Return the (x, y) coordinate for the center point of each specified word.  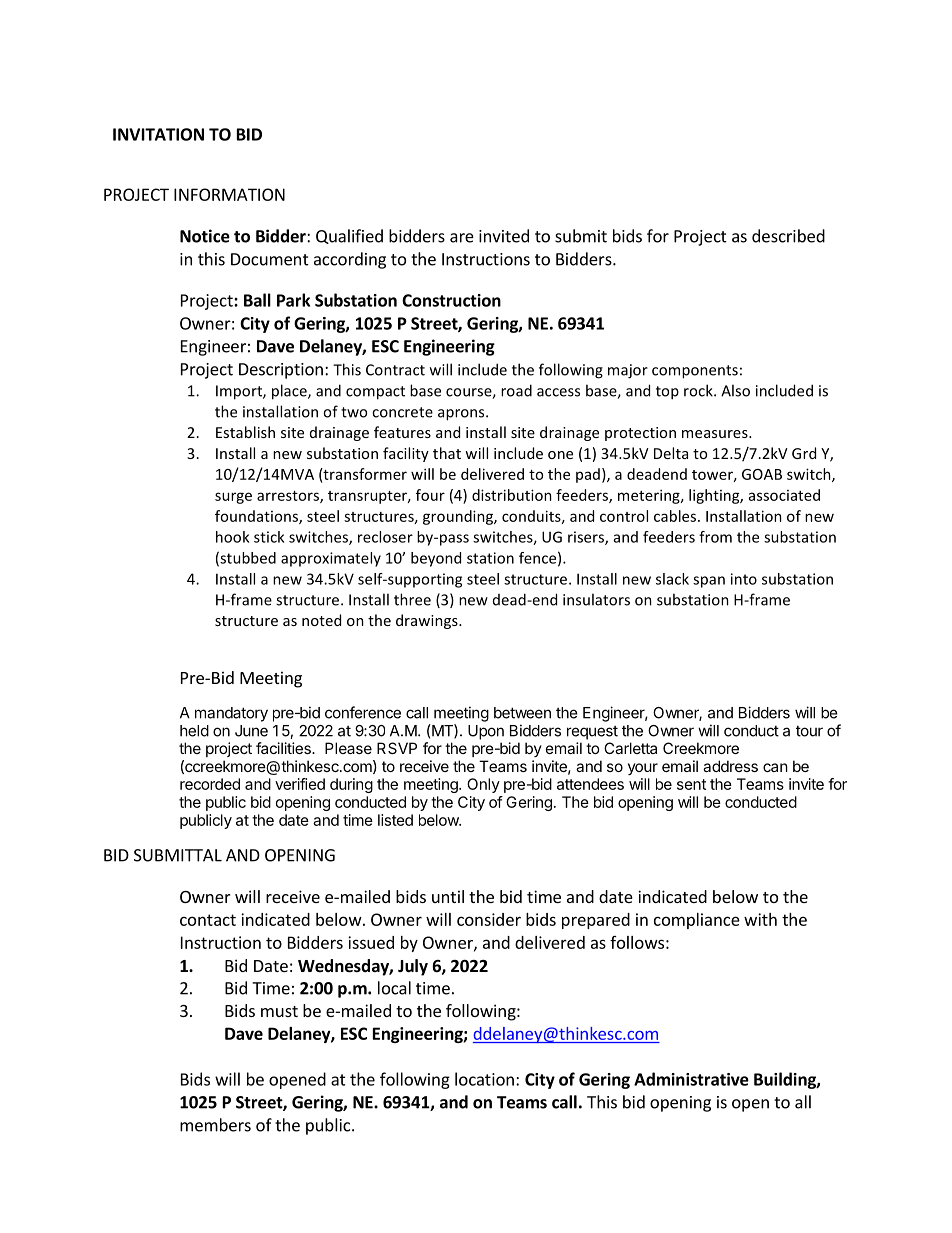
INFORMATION (229, 194)
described (788, 236)
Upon (486, 732)
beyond (436, 559)
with (760, 919)
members (215, 1125)
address (730, 766)
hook (232, 537)
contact (208, 920)
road (516, 390)
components (695, 372)
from (715, 537)
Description (281, 371)
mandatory (231, 714)
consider (489, 919)
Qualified (349, 236)
